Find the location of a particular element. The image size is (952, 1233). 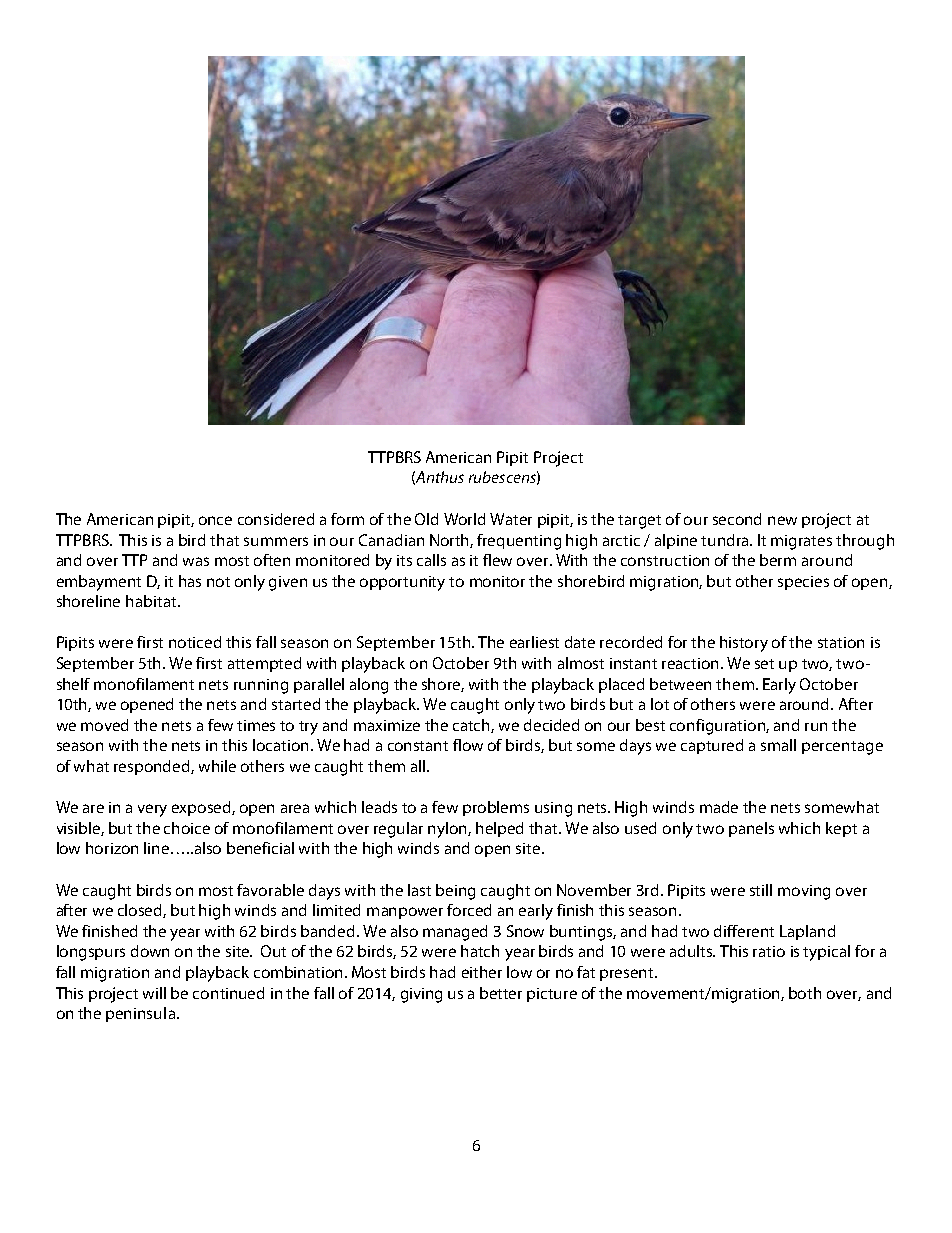

flow is located at coordinates (468, 745).
